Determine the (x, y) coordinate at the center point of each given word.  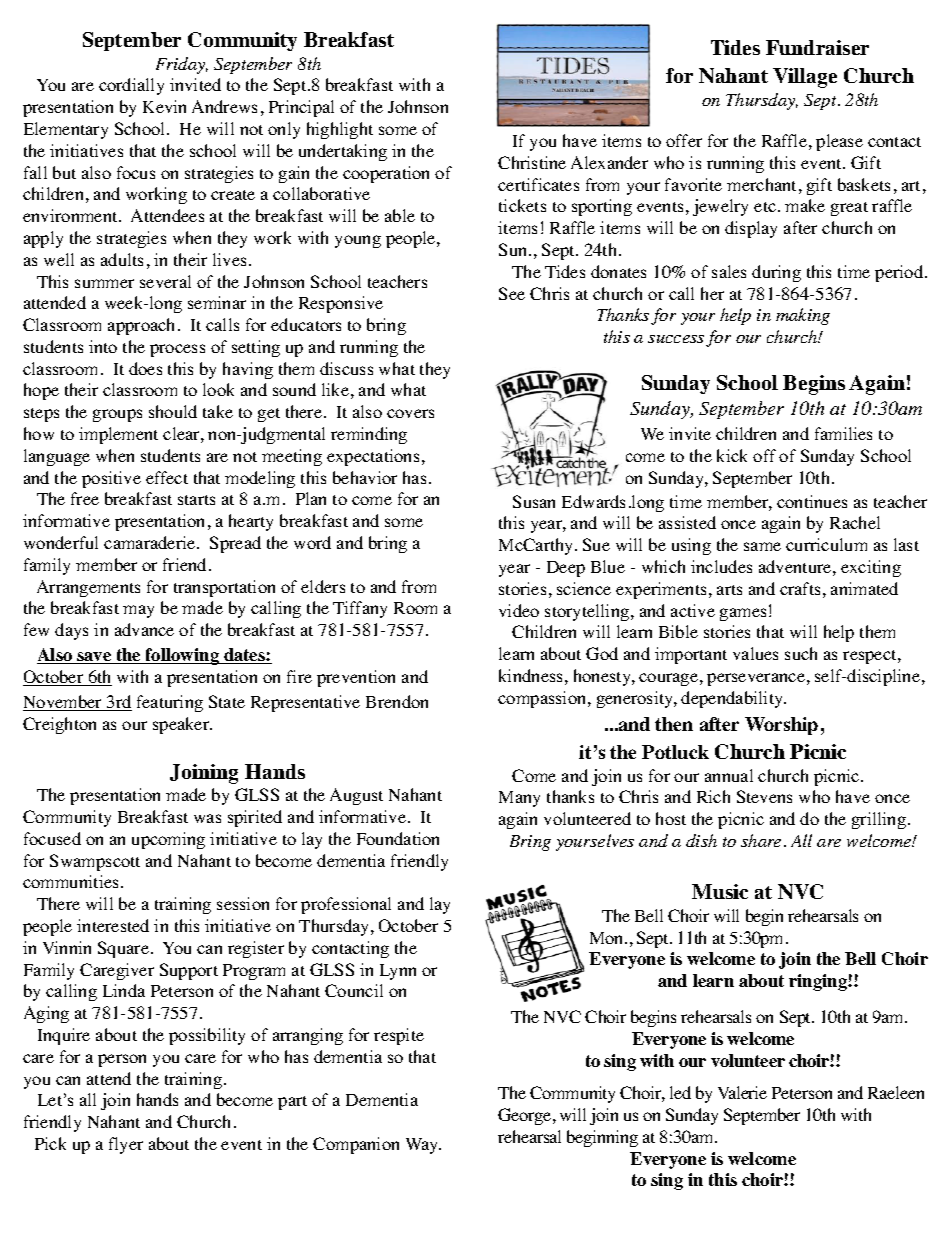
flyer (126, 1145)
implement (118, 435)
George (524, 1116)
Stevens (764, 796)
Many (519, 799)
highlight (340, 130)
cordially (131, 86)
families (843, 433)
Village (805, 78)
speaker (182, 725)
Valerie (742, 1092)
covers (410, 413)
